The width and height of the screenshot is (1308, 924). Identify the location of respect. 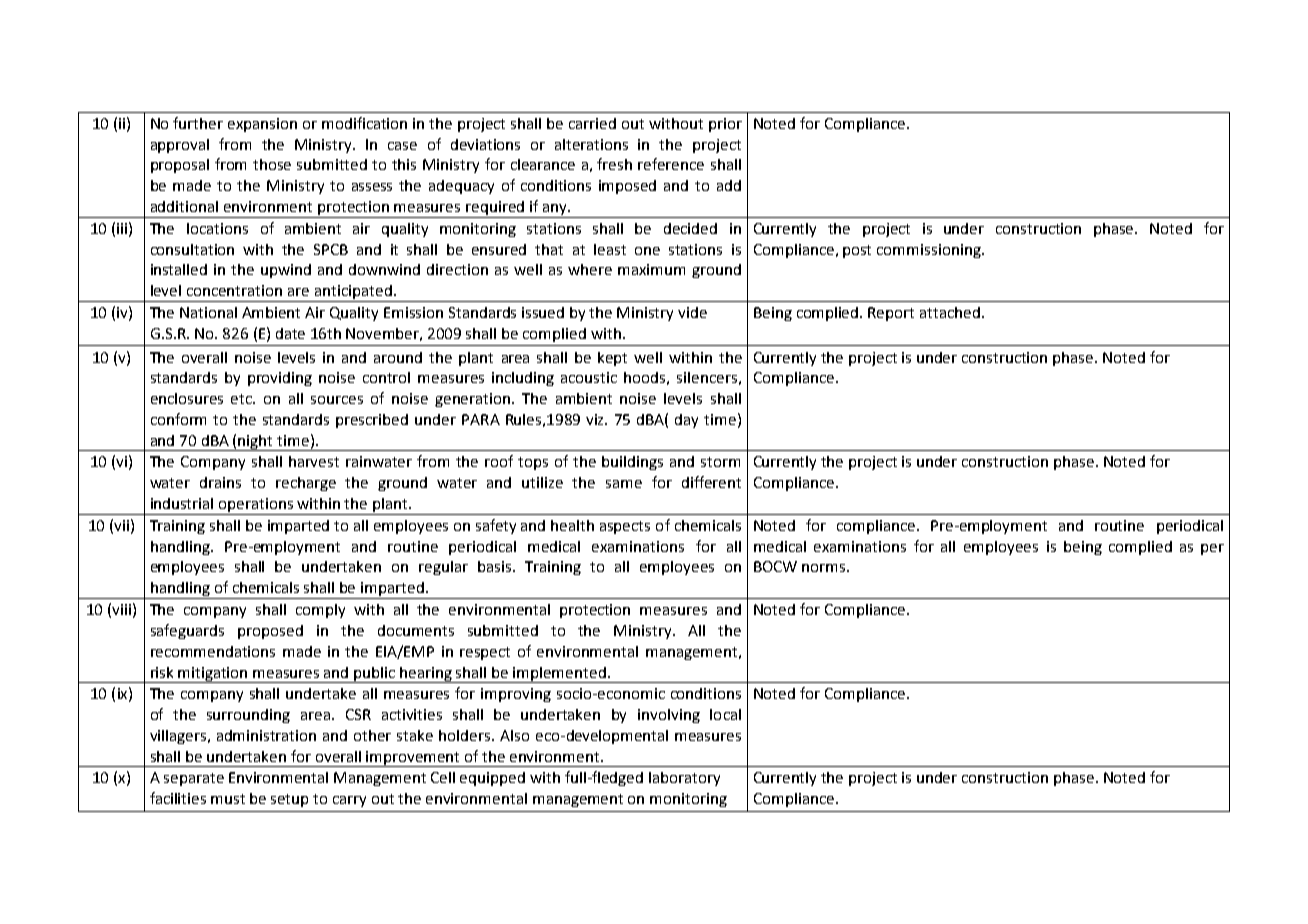
(485, 653).
